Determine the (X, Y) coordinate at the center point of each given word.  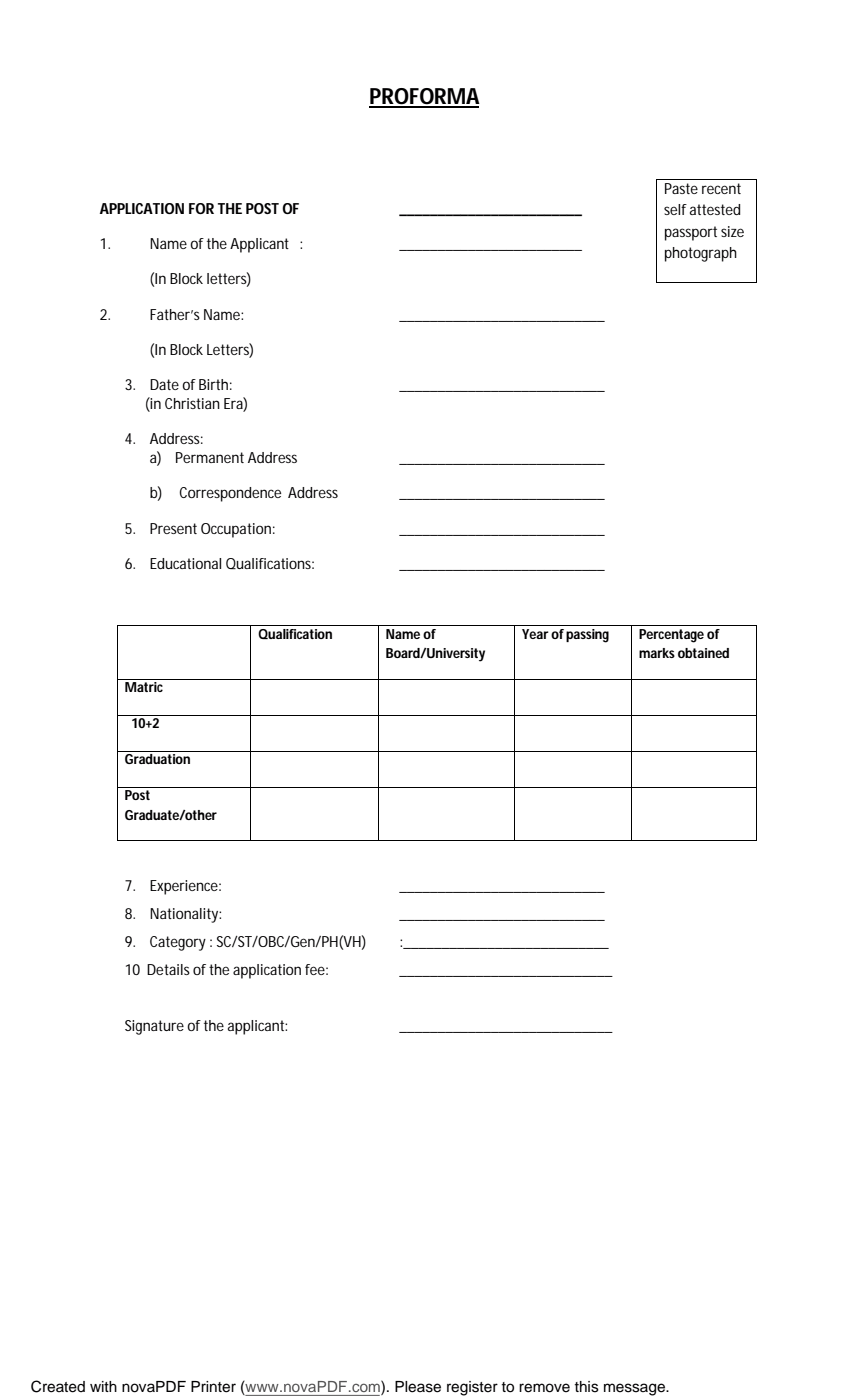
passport (691, 233)
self (675, 209)
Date (164, 384)
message (635, 1389)
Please (418, 1387)
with (103, 1386)
